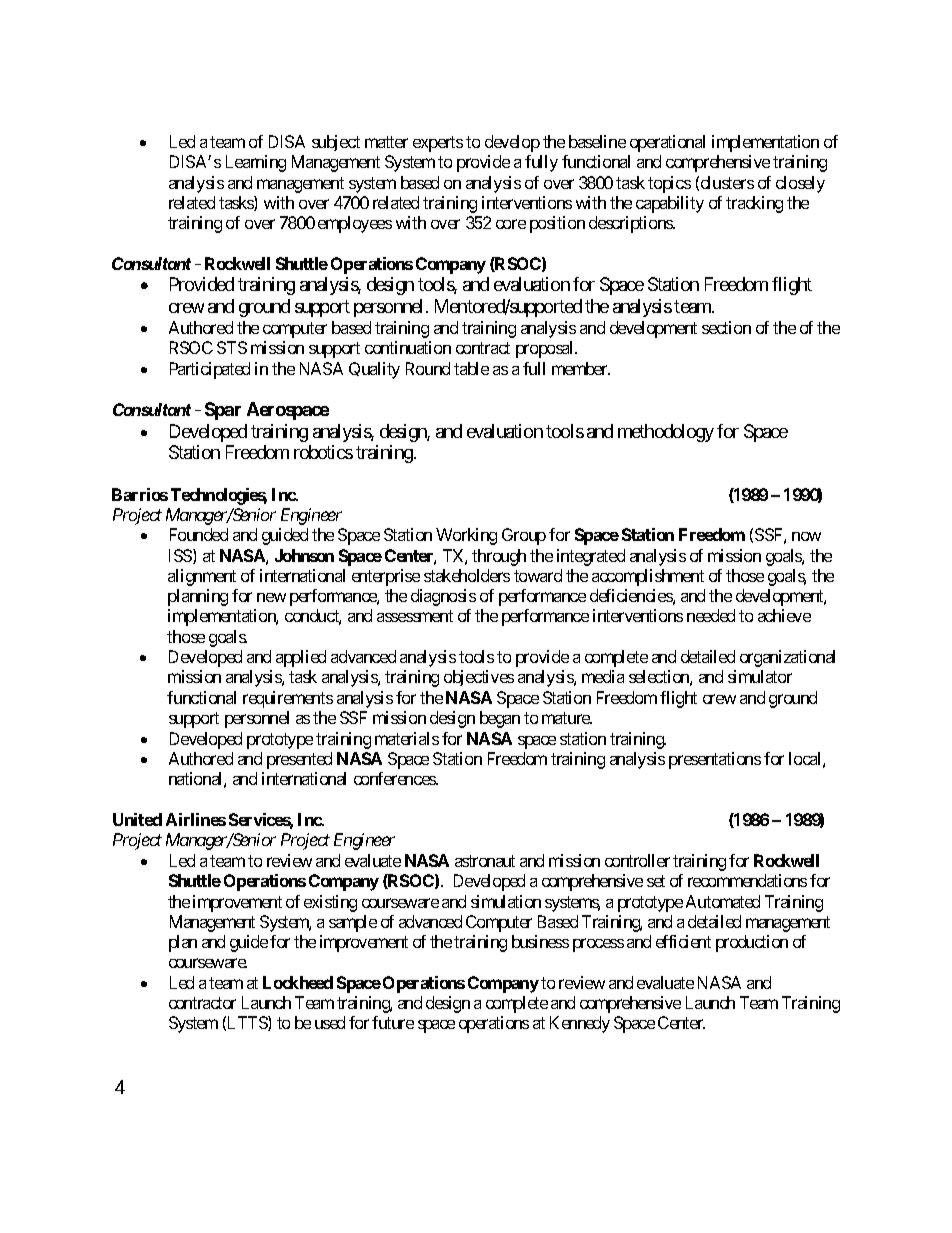  Describe the element at coordinates (438, 144) in the screenshot. I see `experts` at that location.
